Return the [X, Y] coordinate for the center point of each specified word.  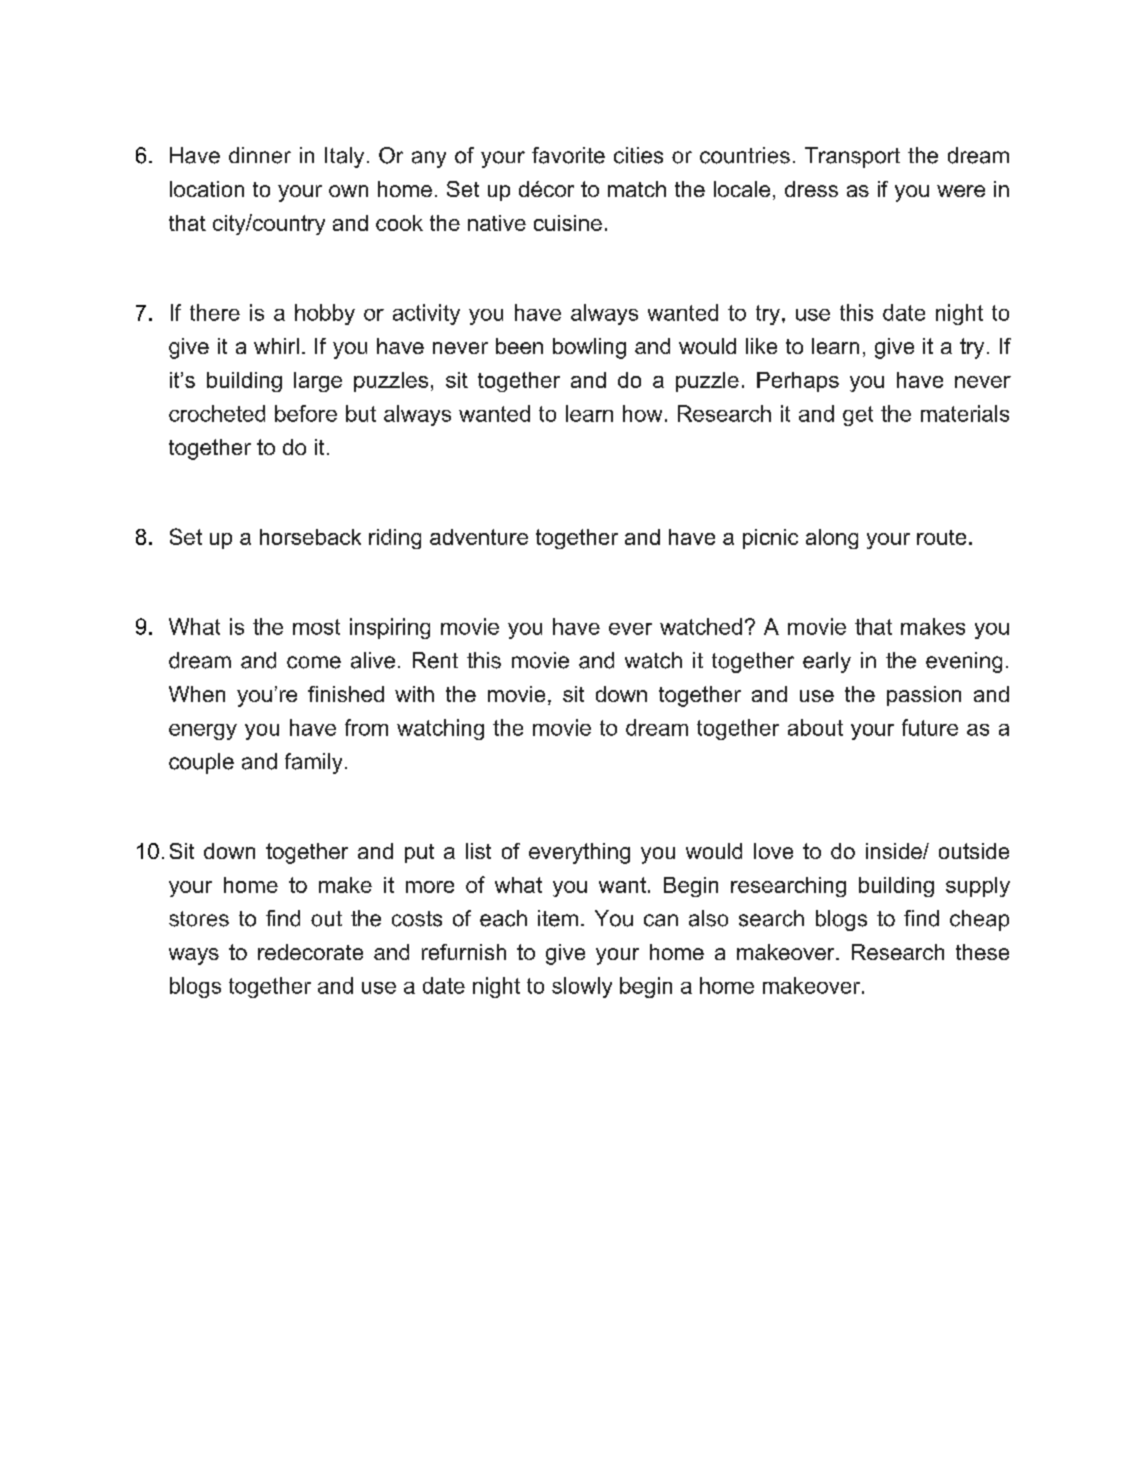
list [478, 851]
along [832, 539]
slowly [582, 987]
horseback [310, 537]
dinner [260, 155]
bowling [589, 348]
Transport [852, 157]
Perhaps [798, 382]
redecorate [310, 952]
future [930, 727]
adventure [479, 537]
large [318, 382]
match [637, 189]
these [982, 952]
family [313, 763]
